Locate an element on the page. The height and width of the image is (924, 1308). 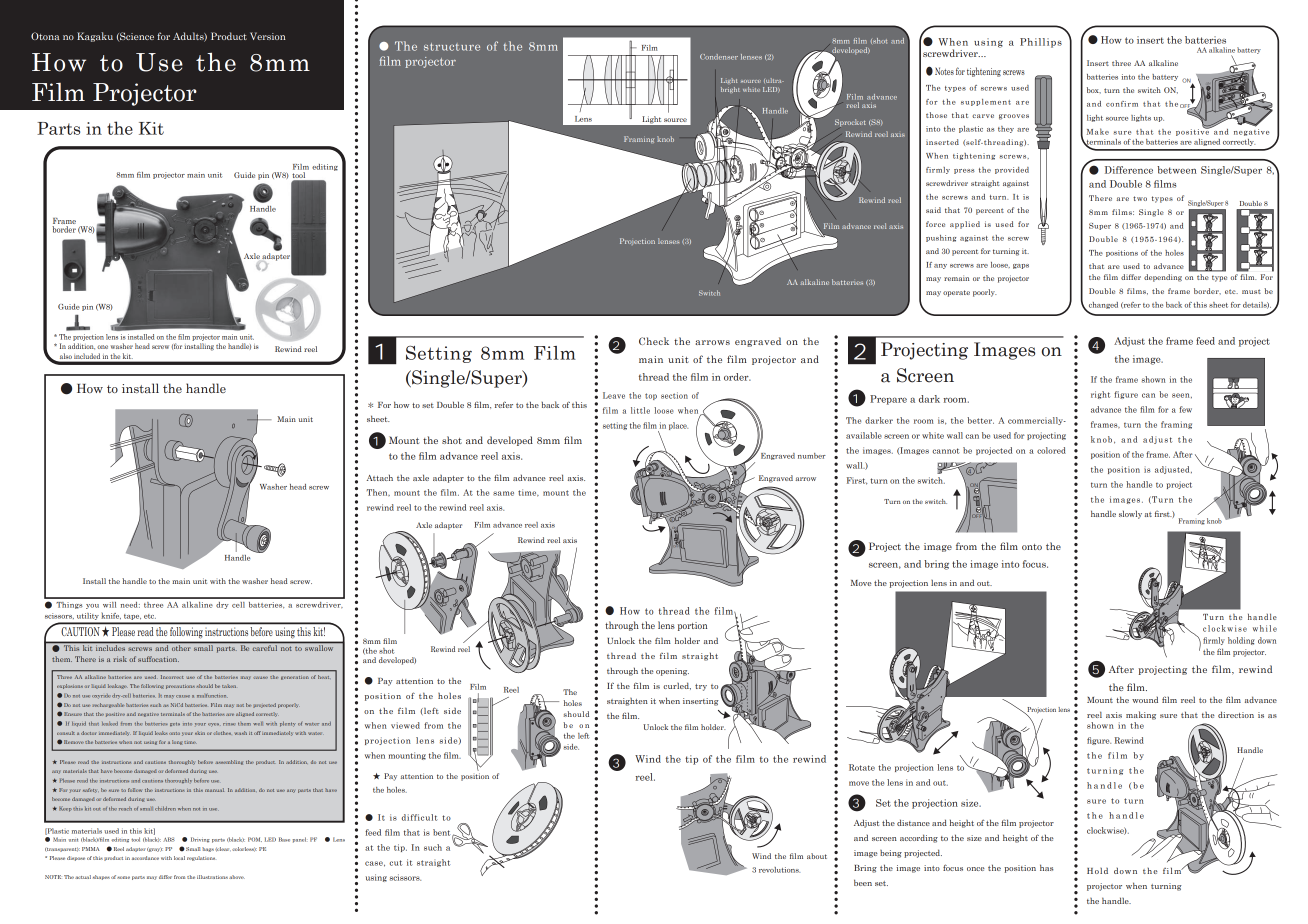
Check is located at coordinates (654, 341).
